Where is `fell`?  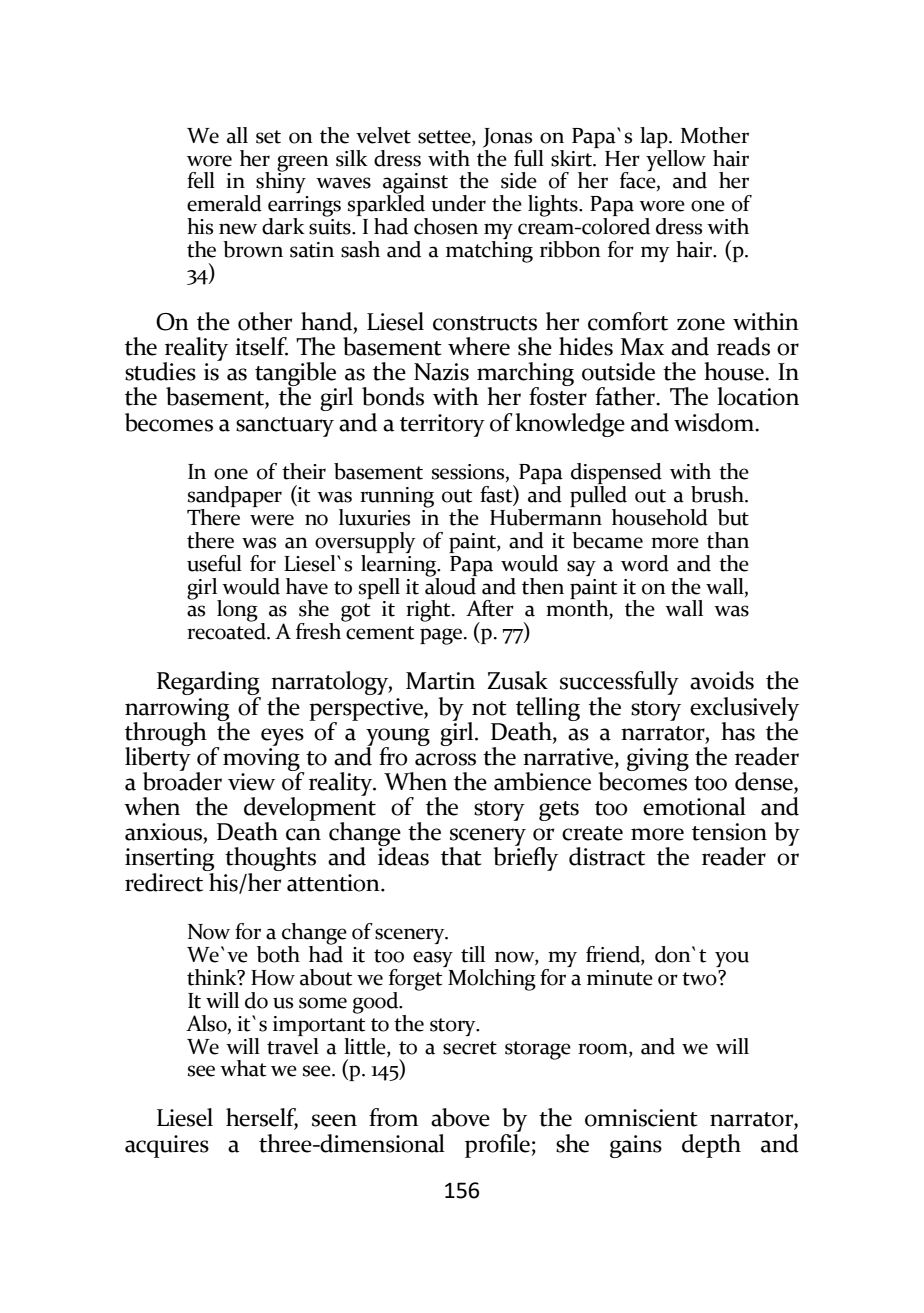
fell is located at coordinates (201, 180).
